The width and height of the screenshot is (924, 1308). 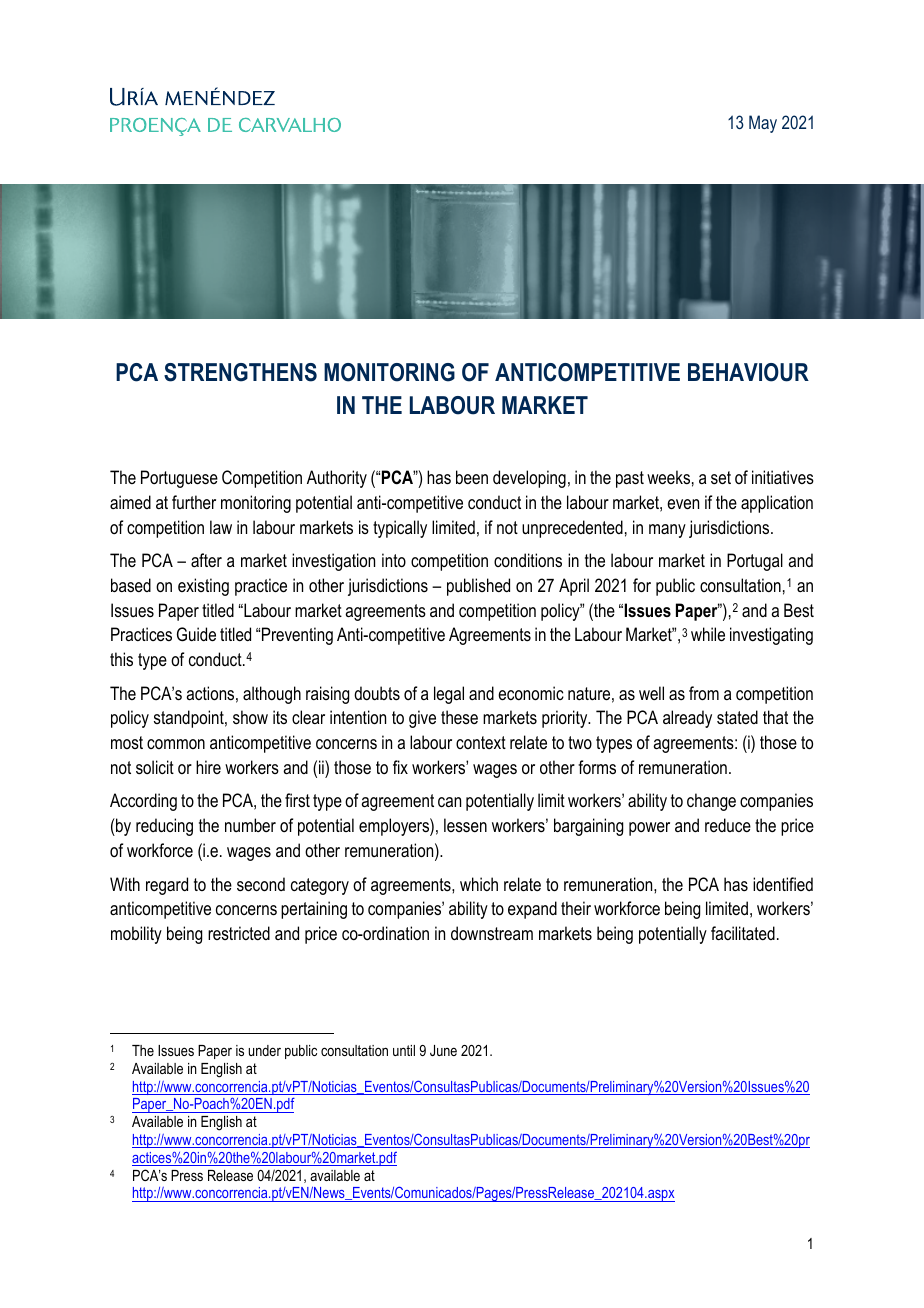 What do you see at coordinates (763, 124) in the screenshot?
I see `May` at bounding box center [763, 124].
